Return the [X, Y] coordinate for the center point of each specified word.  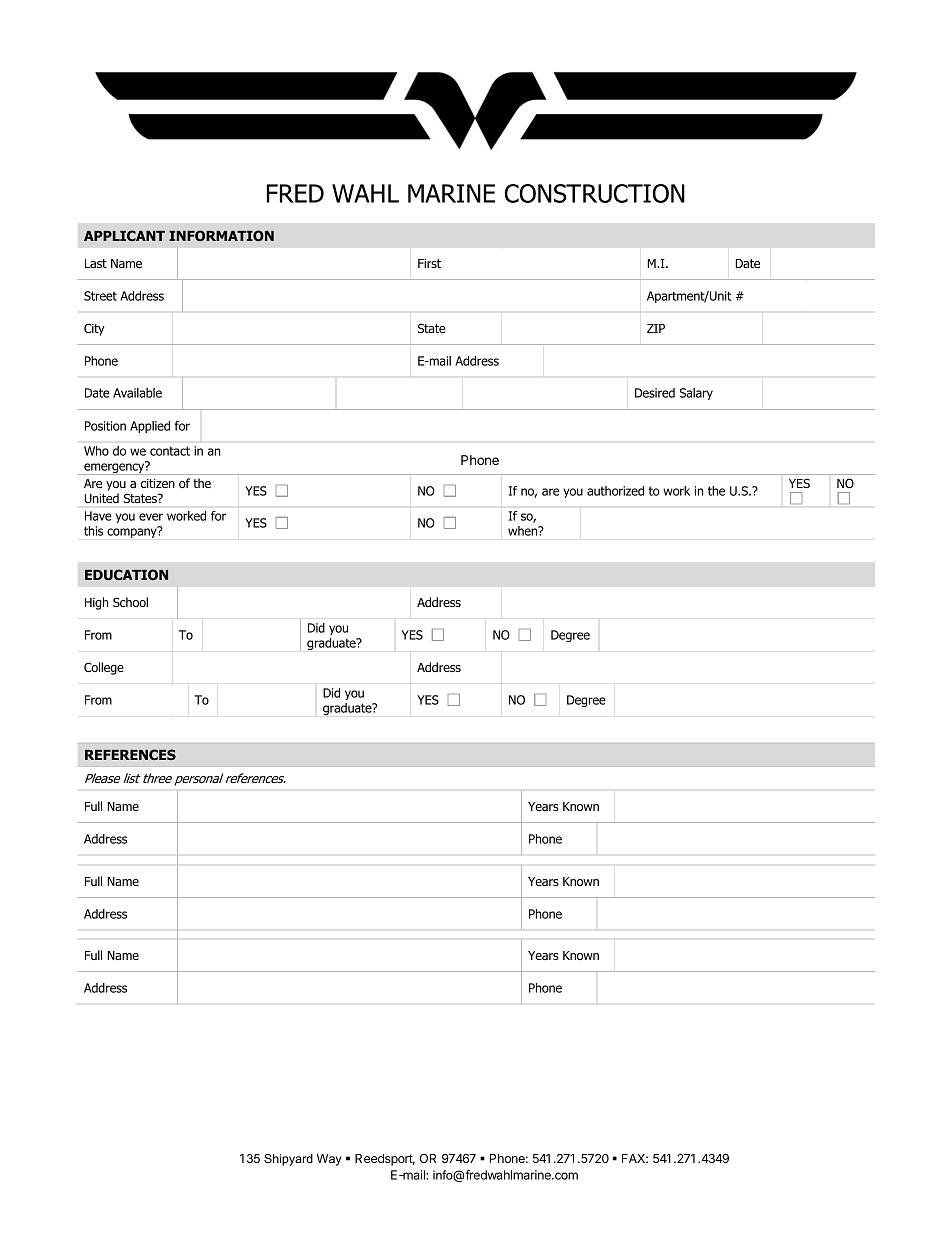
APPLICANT [124, 235]
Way [329, 1160]
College [104, 668]
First [429, 263]
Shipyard [288, 1160]
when [524, 531]
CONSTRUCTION [594, 193]
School [130, 602]
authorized [615, 491]
